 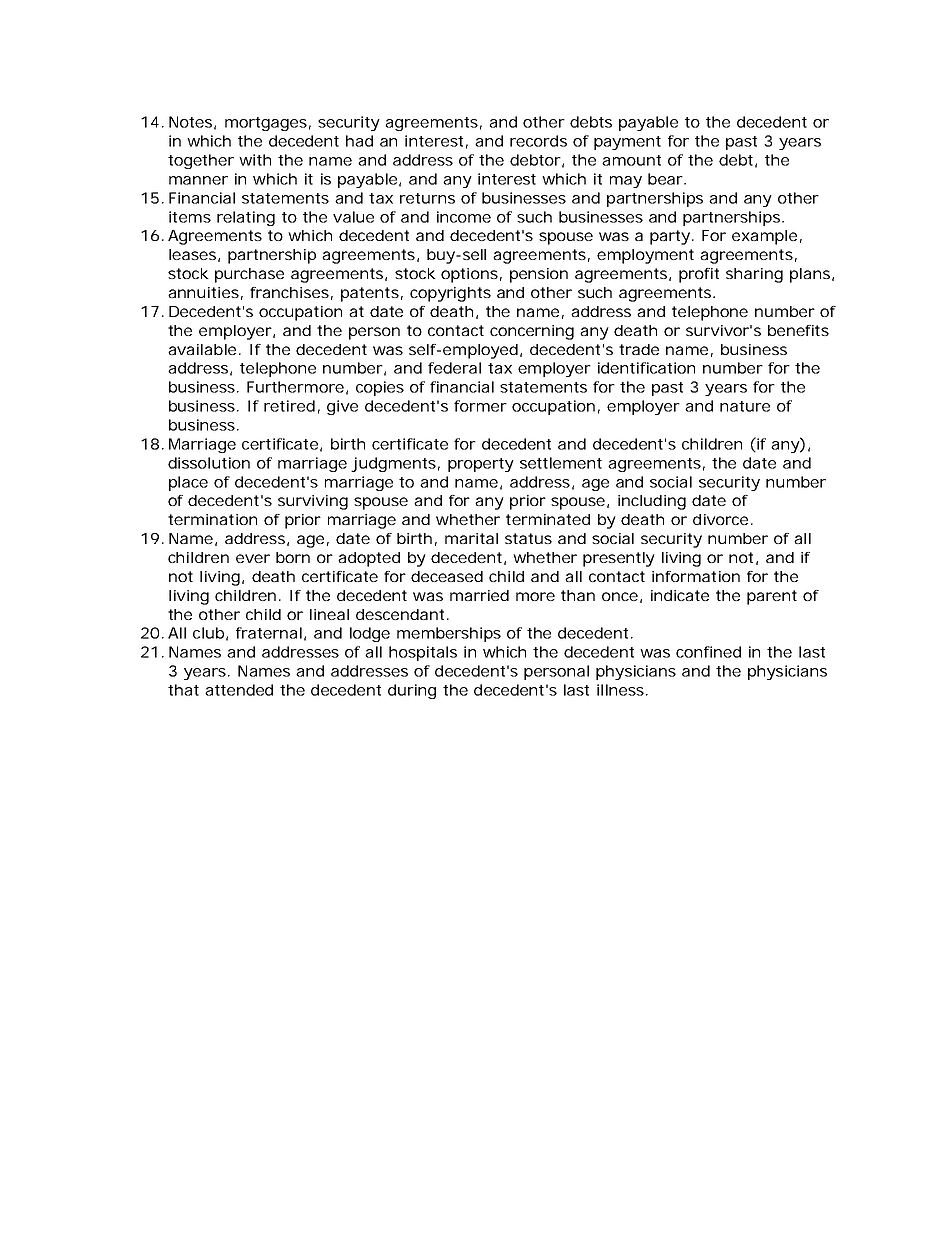 I want to click on records, so click(x=538, y=141).
